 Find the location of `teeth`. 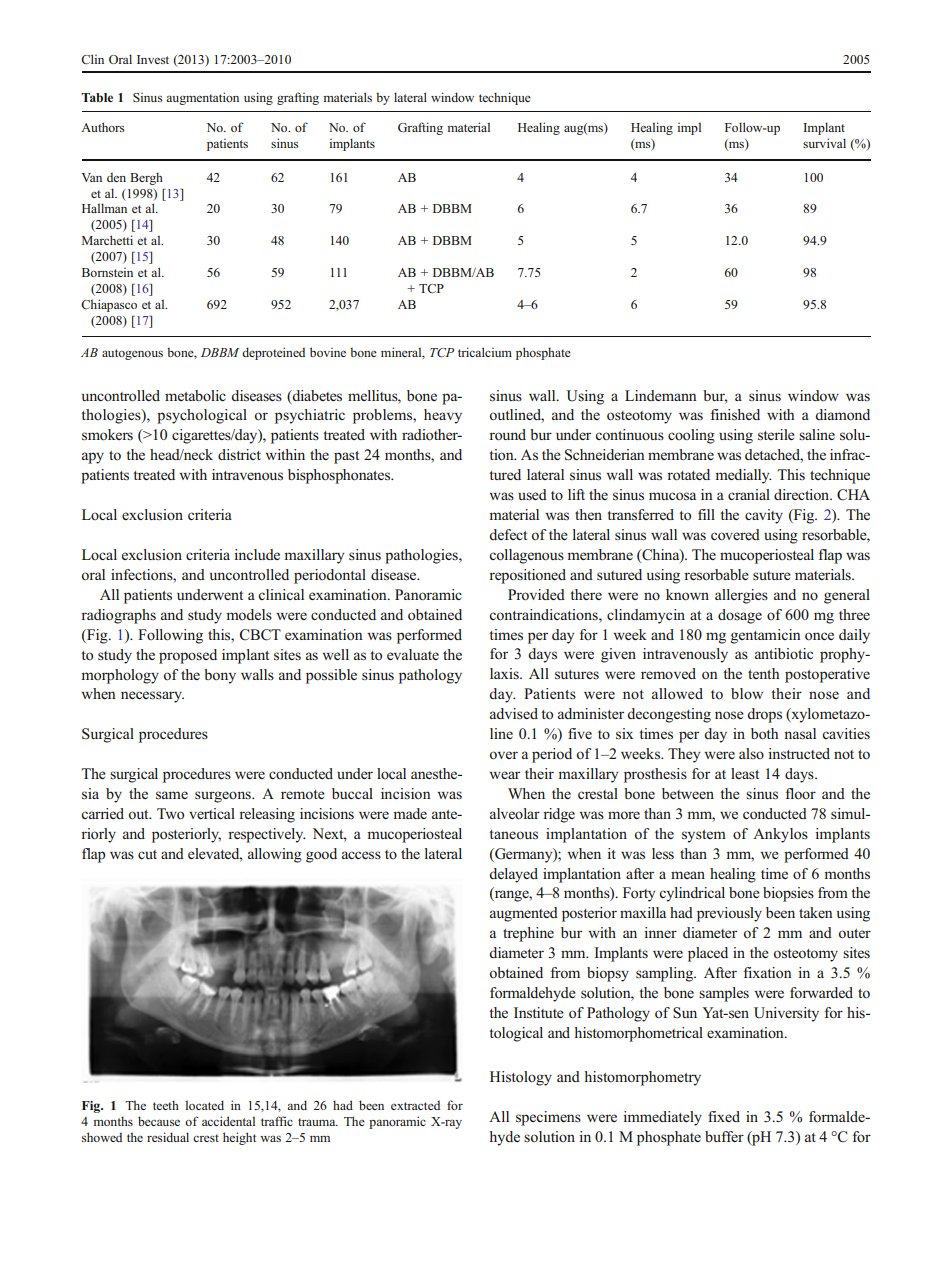

teeth is located at coordinates (166, 1105).
